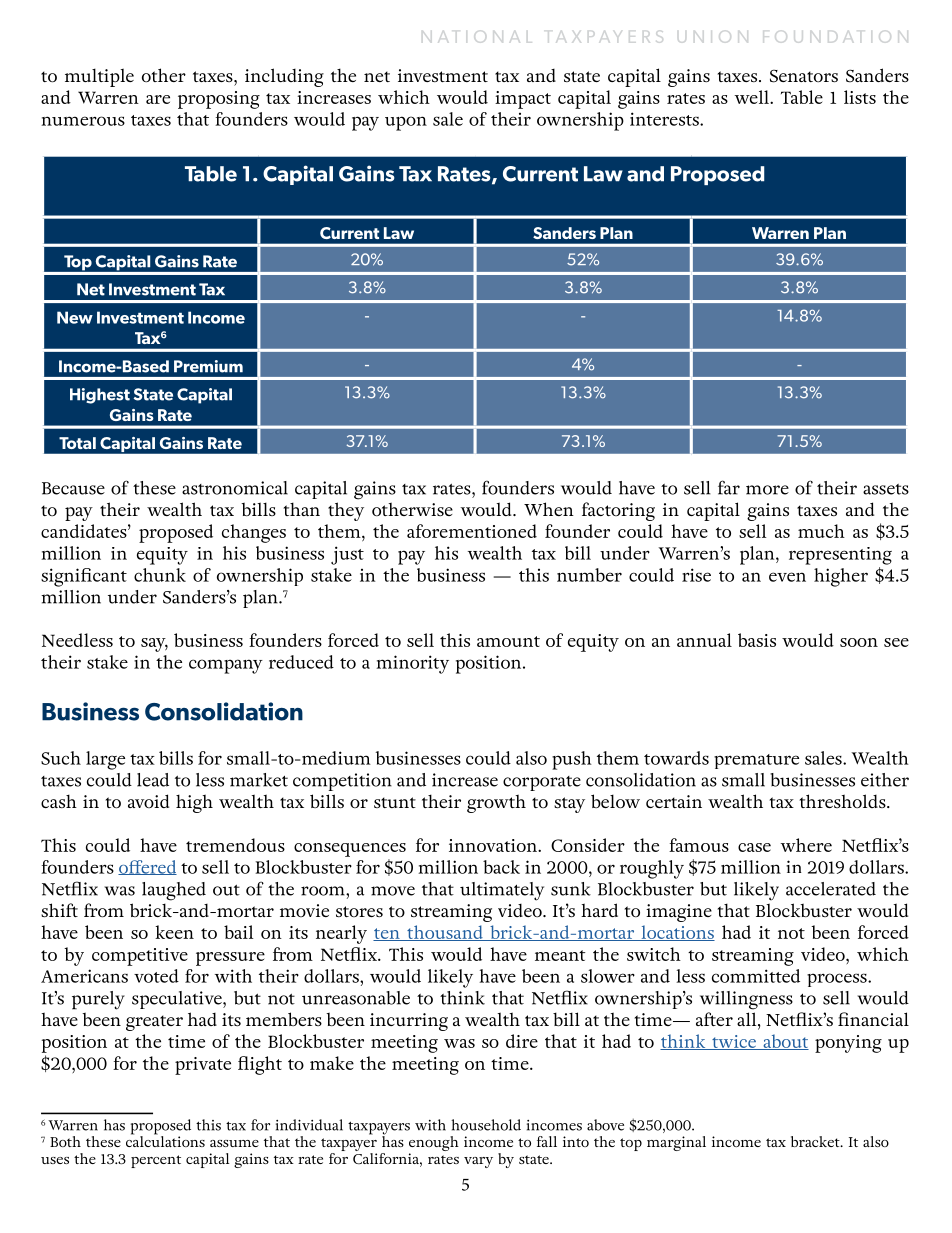  Describe the element at coordinates (843, 801) in the page. I see `thresholds` at that location.
